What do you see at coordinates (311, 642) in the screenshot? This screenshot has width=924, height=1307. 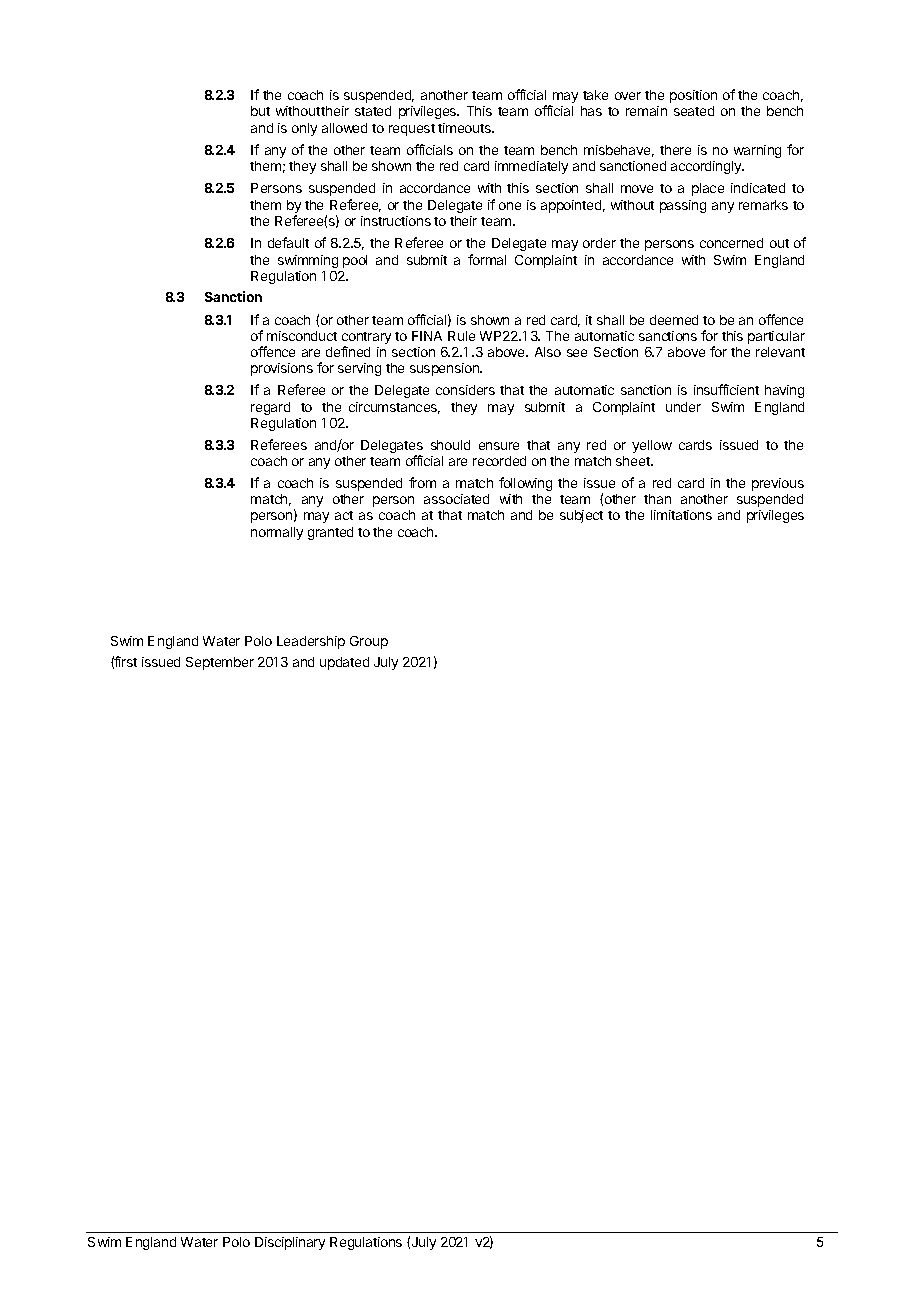 I see `Leadership` at bounding box center [311, 642].
